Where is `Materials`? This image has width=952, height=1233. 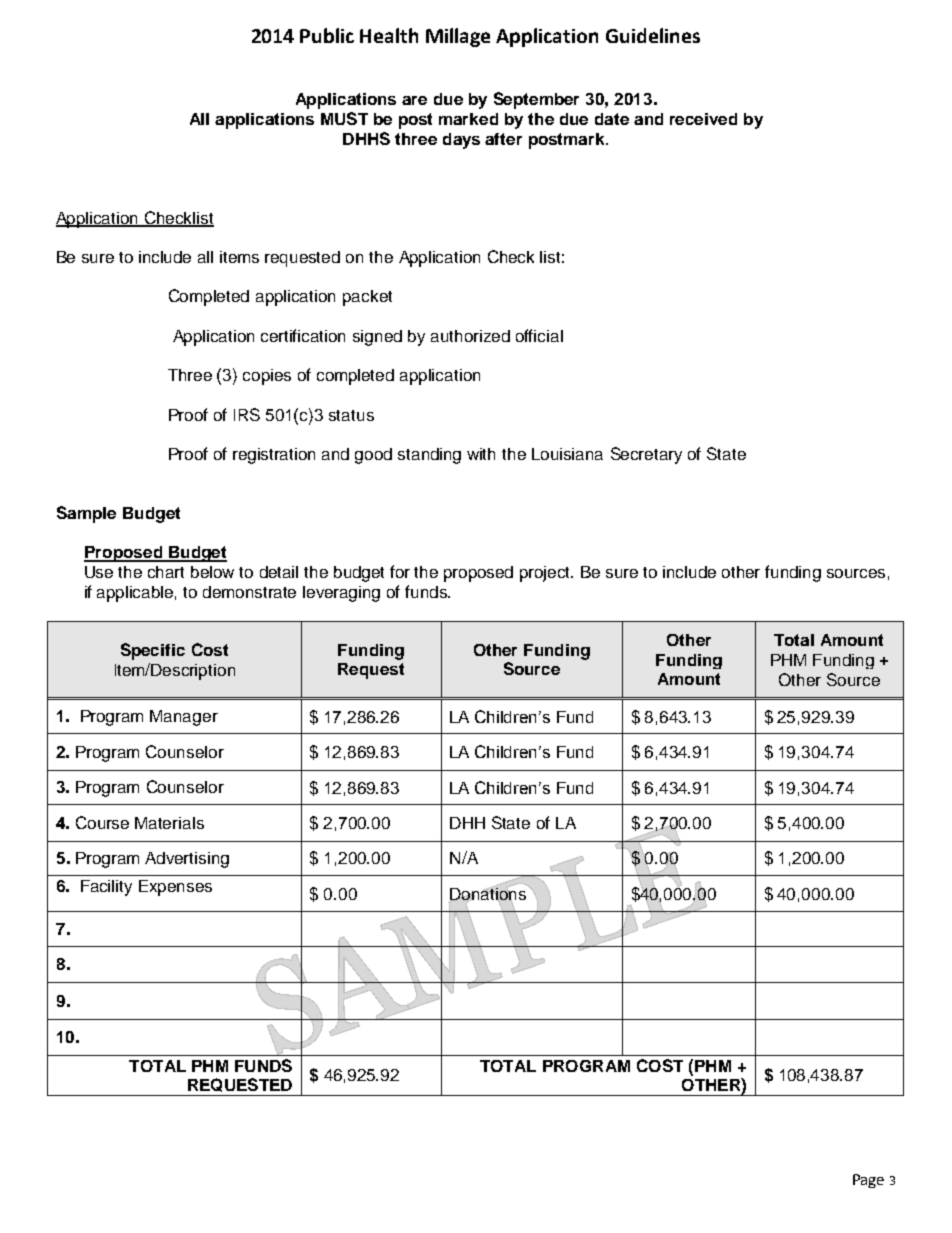 Materials is located at coordinates (169, 823).
